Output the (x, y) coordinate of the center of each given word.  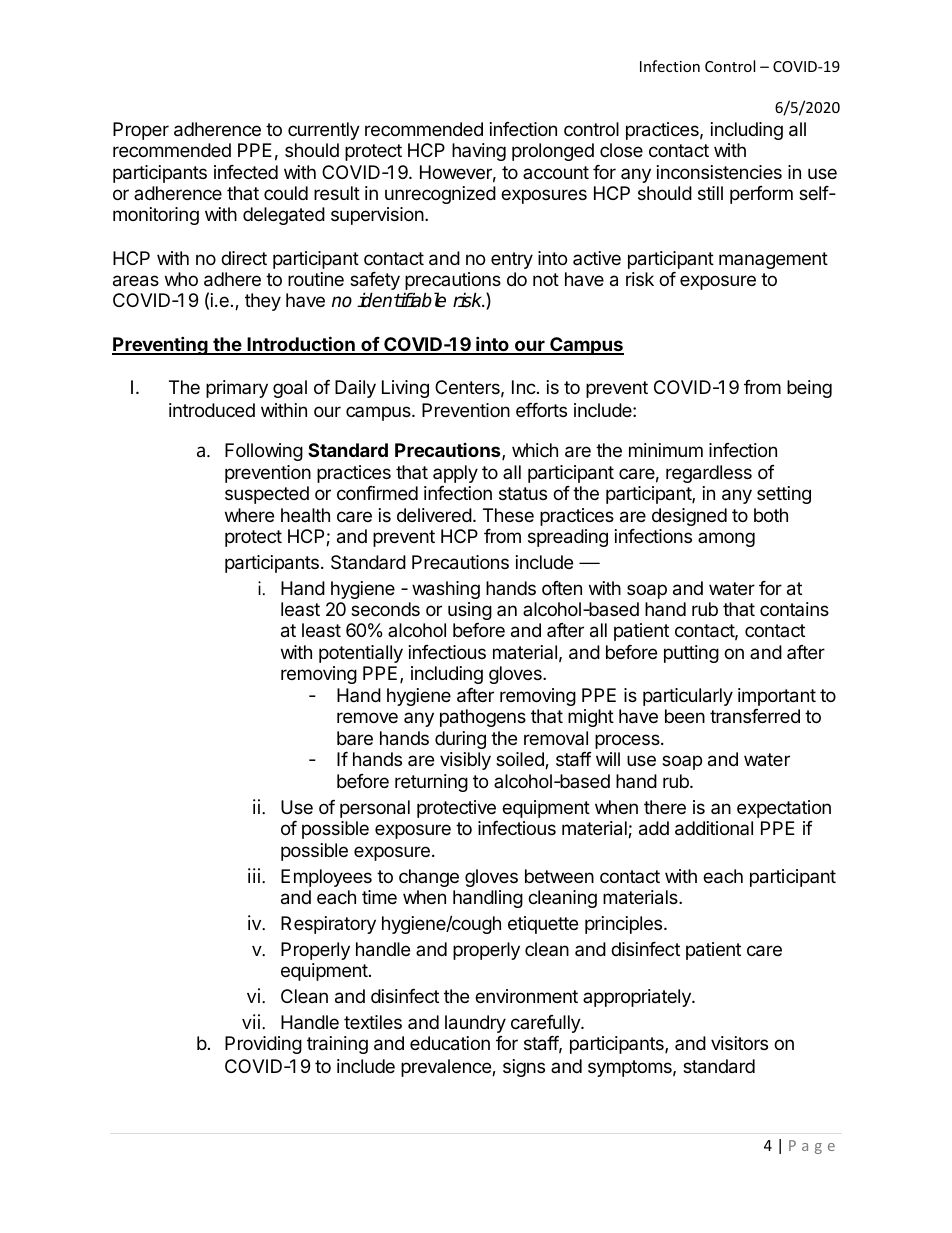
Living (405, 389)
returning (431, 783)
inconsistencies (719, 172)
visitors (739, 1043)
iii (255, 875)
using (470, 611)
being (809, 389)
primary (237, 389)
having (479, 152)
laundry (475, 1024)
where (249, 515)
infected (246, 172)
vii (252, 1021)
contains (794, 609)
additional (714, 828)
